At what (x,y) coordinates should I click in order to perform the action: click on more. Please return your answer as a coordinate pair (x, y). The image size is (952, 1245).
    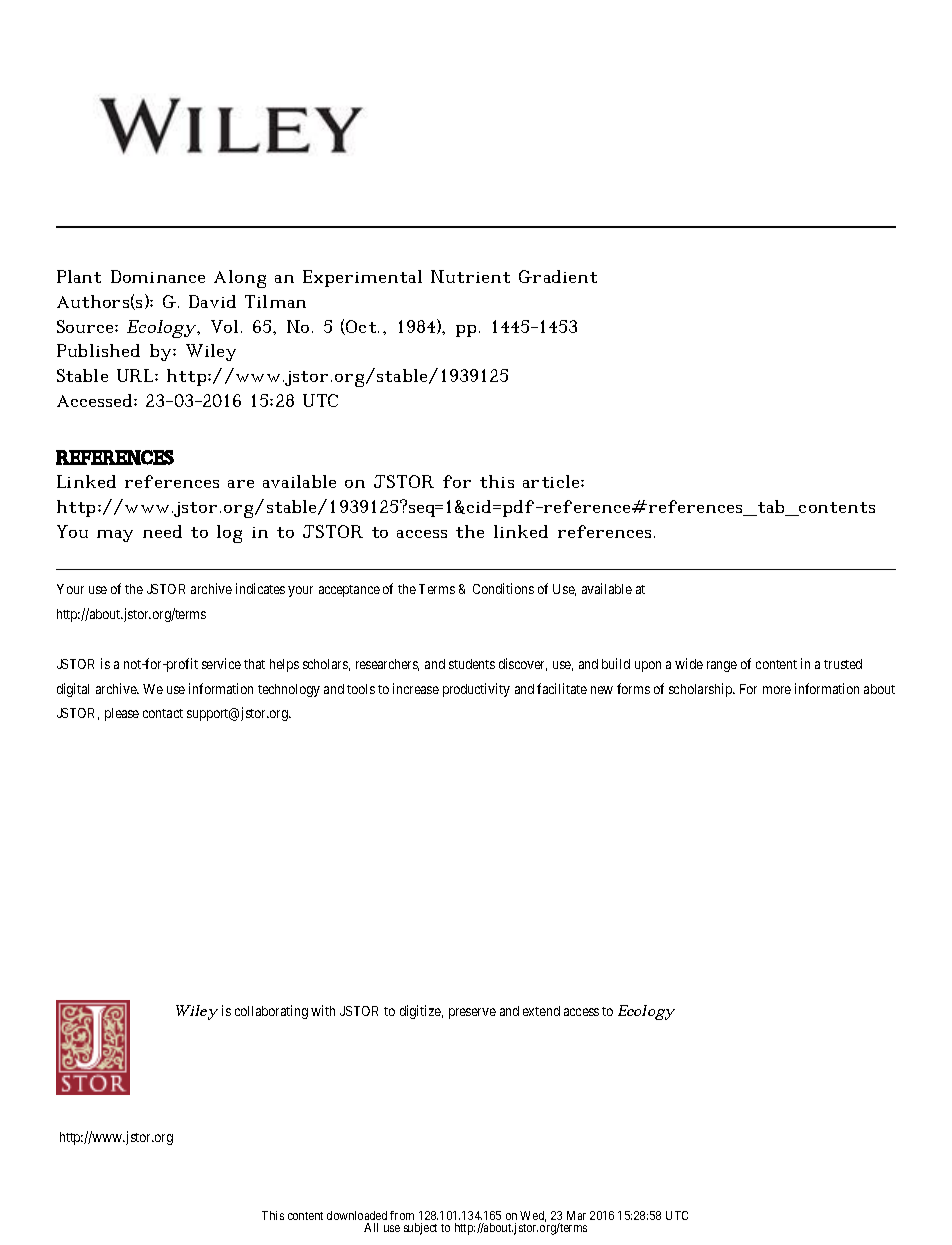
    Looking at the image, I should click on (777, 690).
